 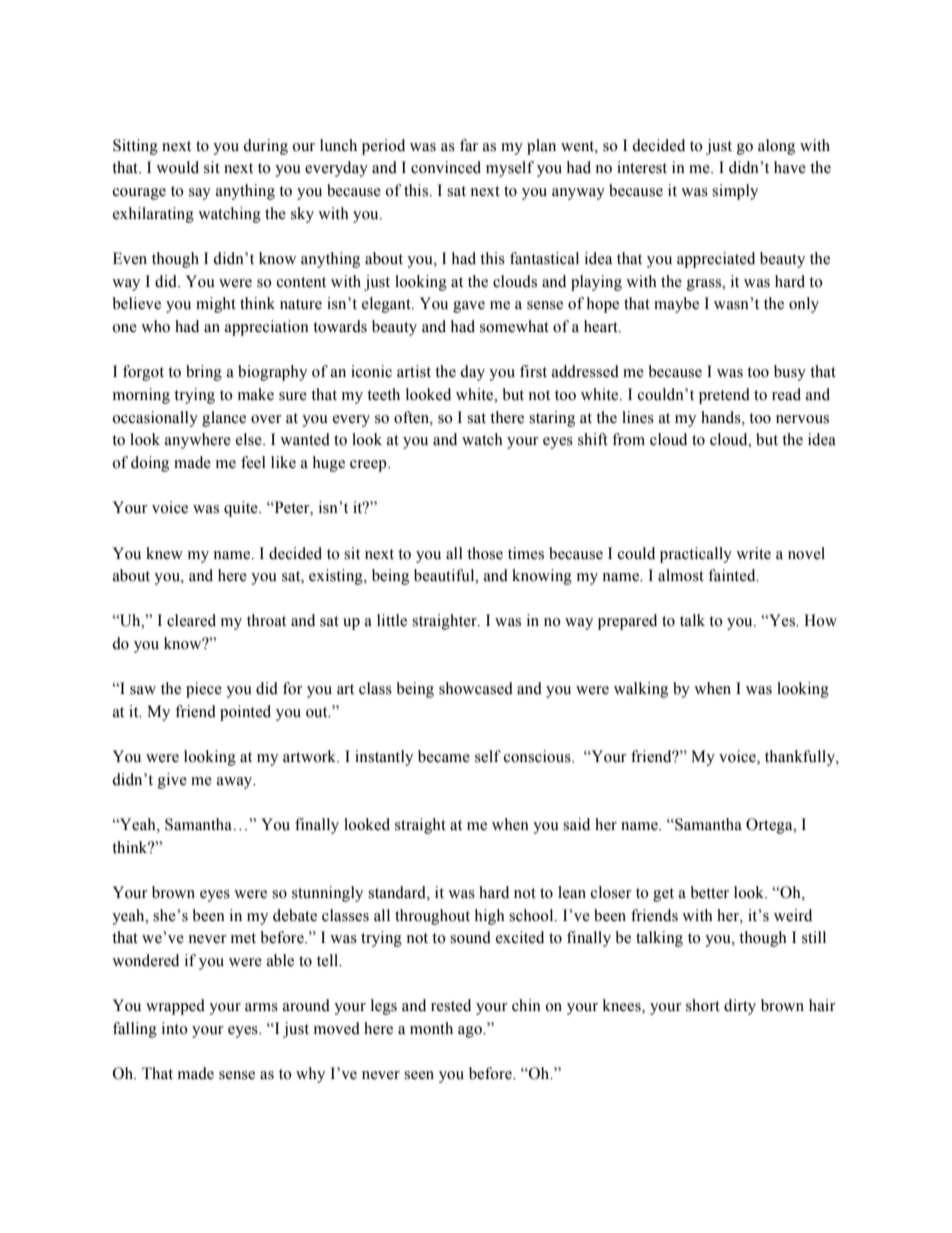 What do you see at coordinates (236, 783) in the document?
I see `away` at bounding box center [236, 783].
